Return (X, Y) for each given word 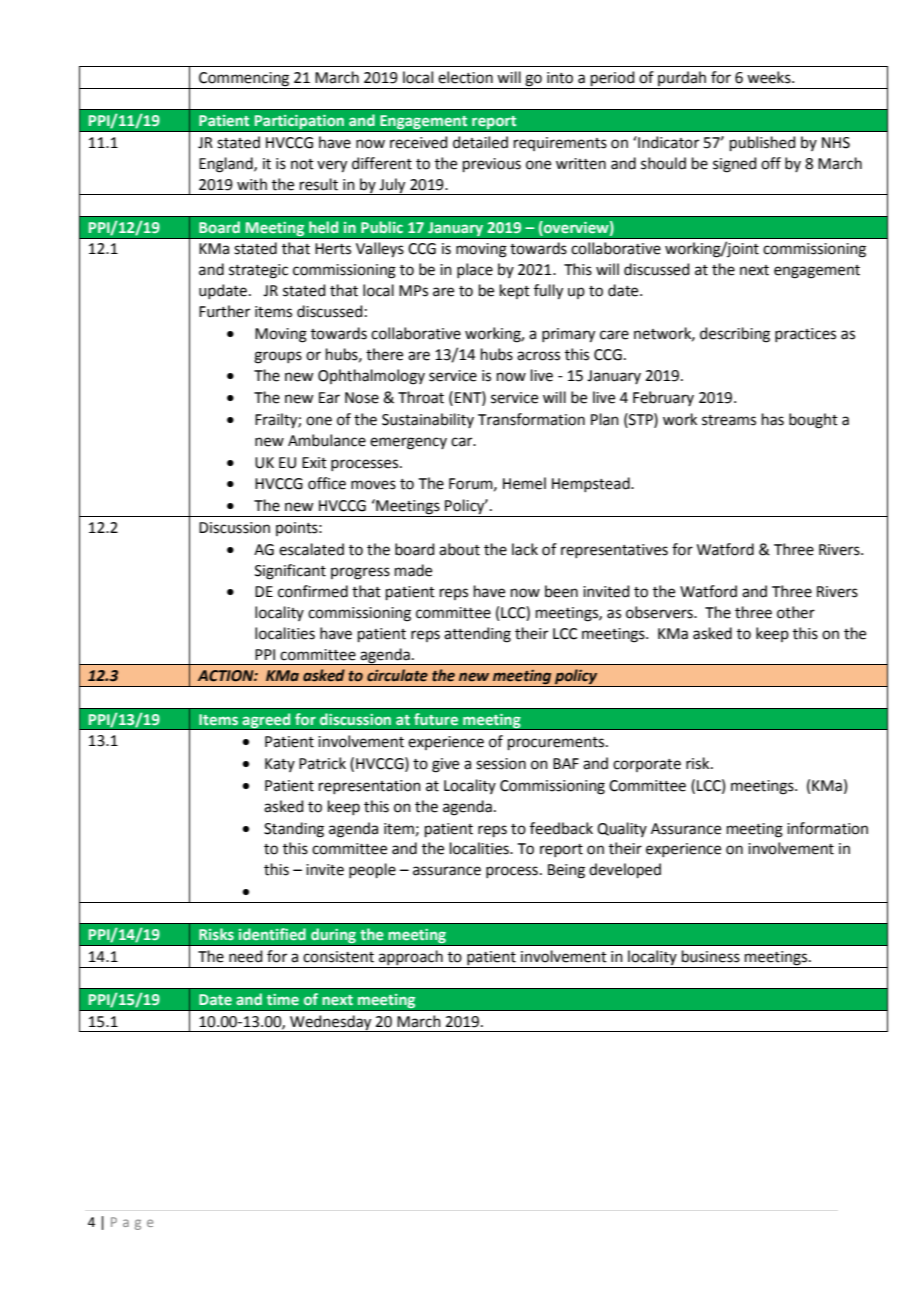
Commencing (244, 79)
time (283, 999)
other (796, 612)
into (560, 78)
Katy (280, 765)
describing (735, 335)
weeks (770, 77)
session (501, 764)
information (827, 828)
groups (278, 357)
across (538, 356)
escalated (311, 549)
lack (525, 549)
